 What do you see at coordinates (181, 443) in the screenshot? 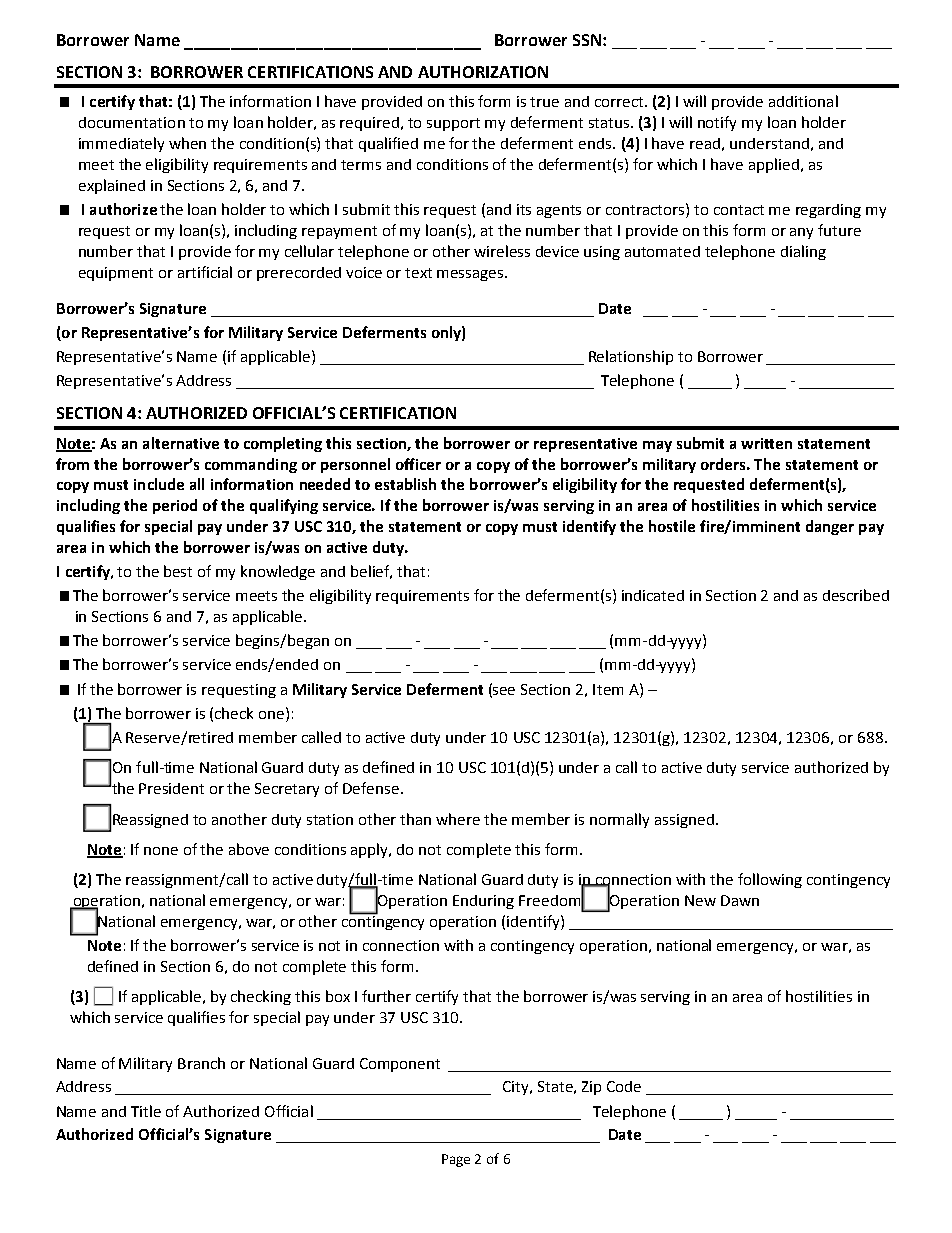
I see `alternative` at bounding box center [181, 443].
